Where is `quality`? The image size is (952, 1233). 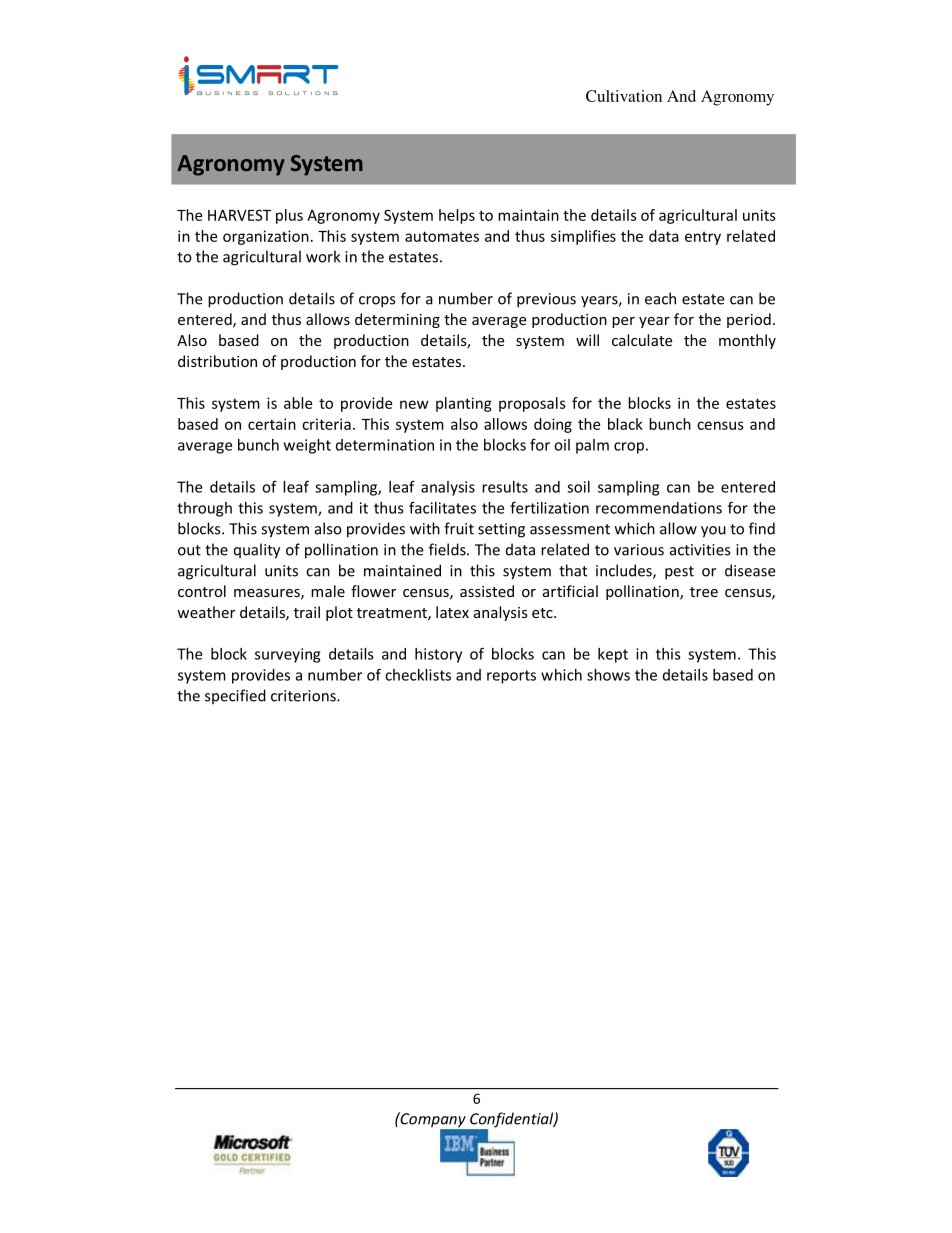
quality is located at coordinates (257, 551).
